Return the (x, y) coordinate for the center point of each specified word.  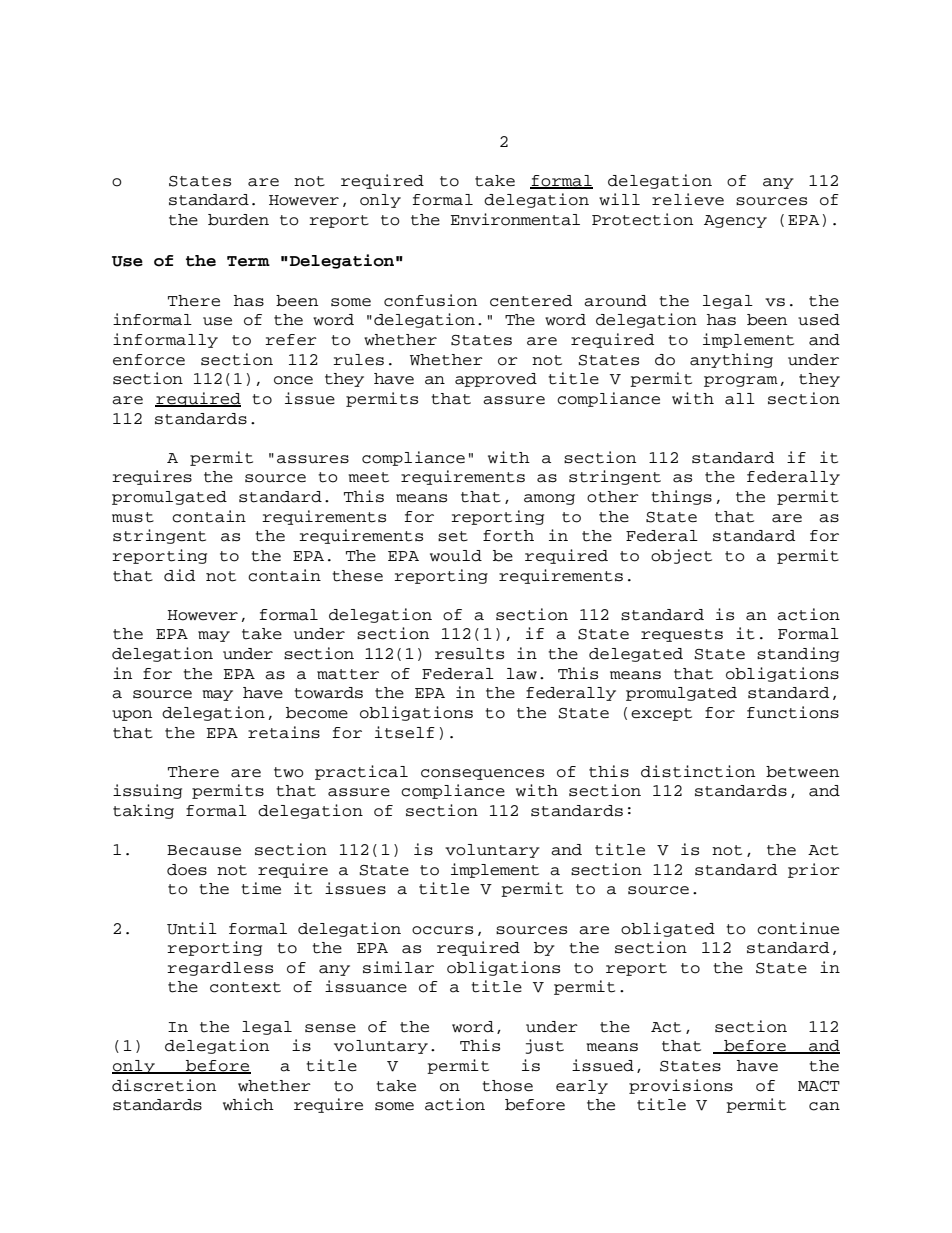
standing (798, 654)
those (507, 1086)
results (469, 654)
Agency (735, 221)
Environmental (515, 219)
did (179, 575)
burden (238, 220)
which (248, 1104)
